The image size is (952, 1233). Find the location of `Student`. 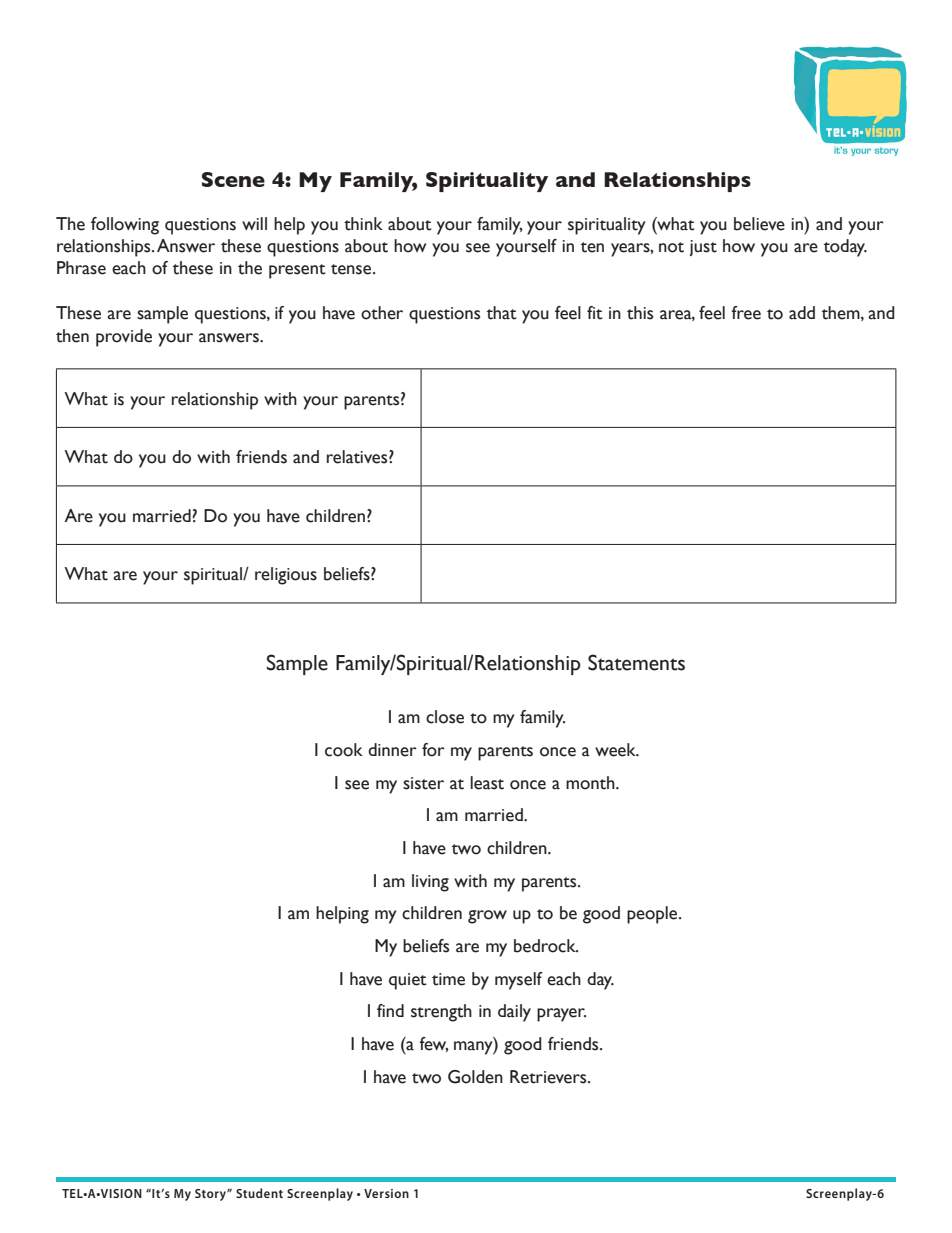

Student is located at coordinates (259, 1193).
